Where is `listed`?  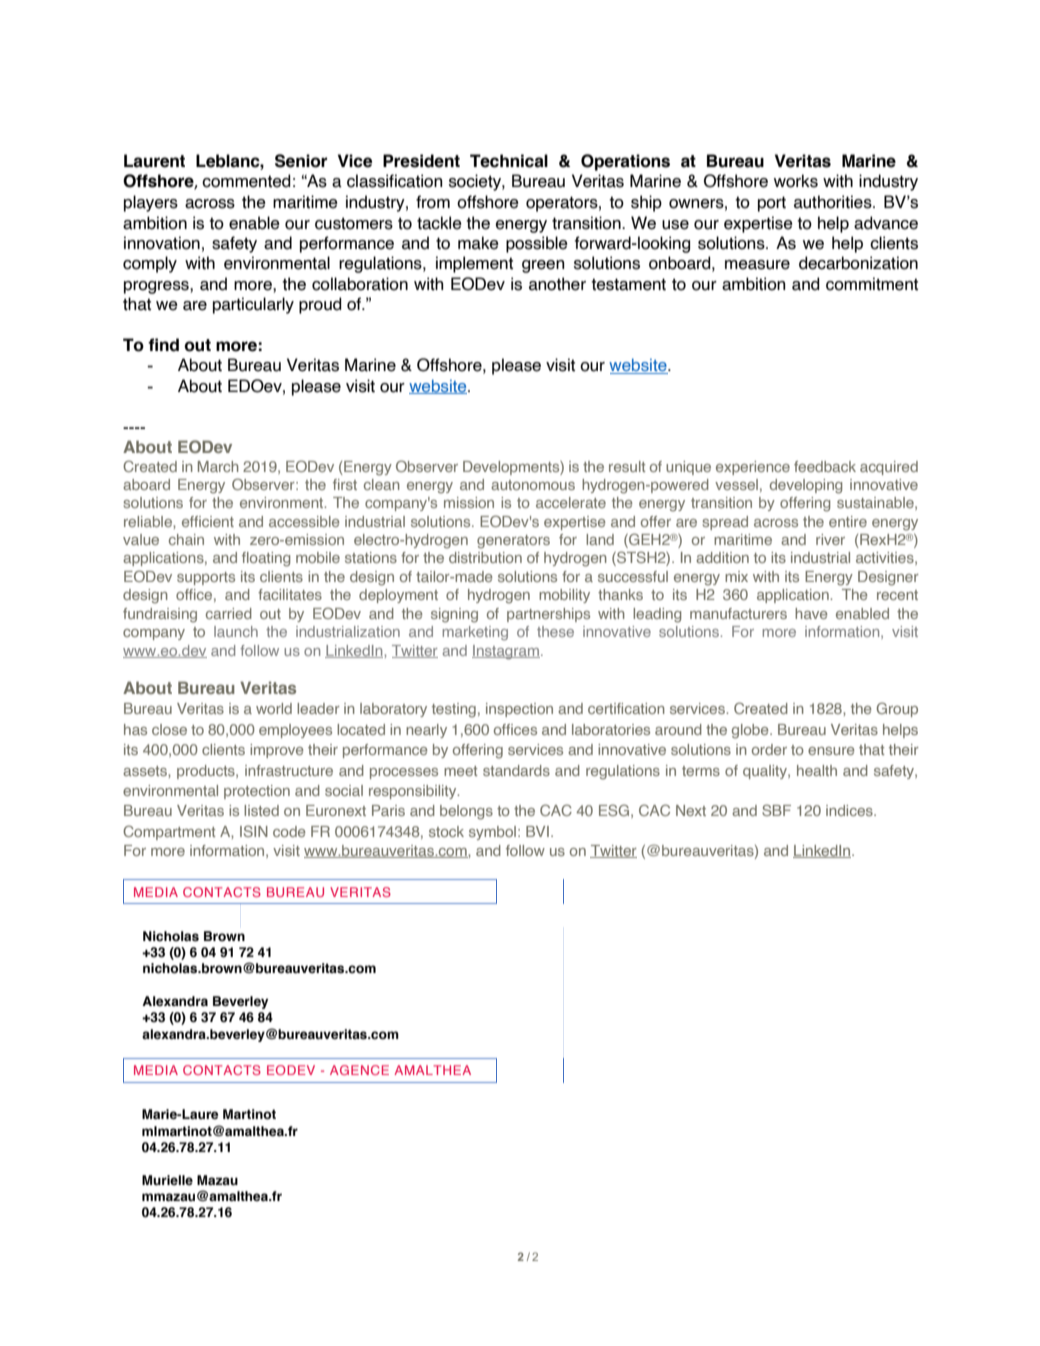 listed is located at coordinates (261, 810).
